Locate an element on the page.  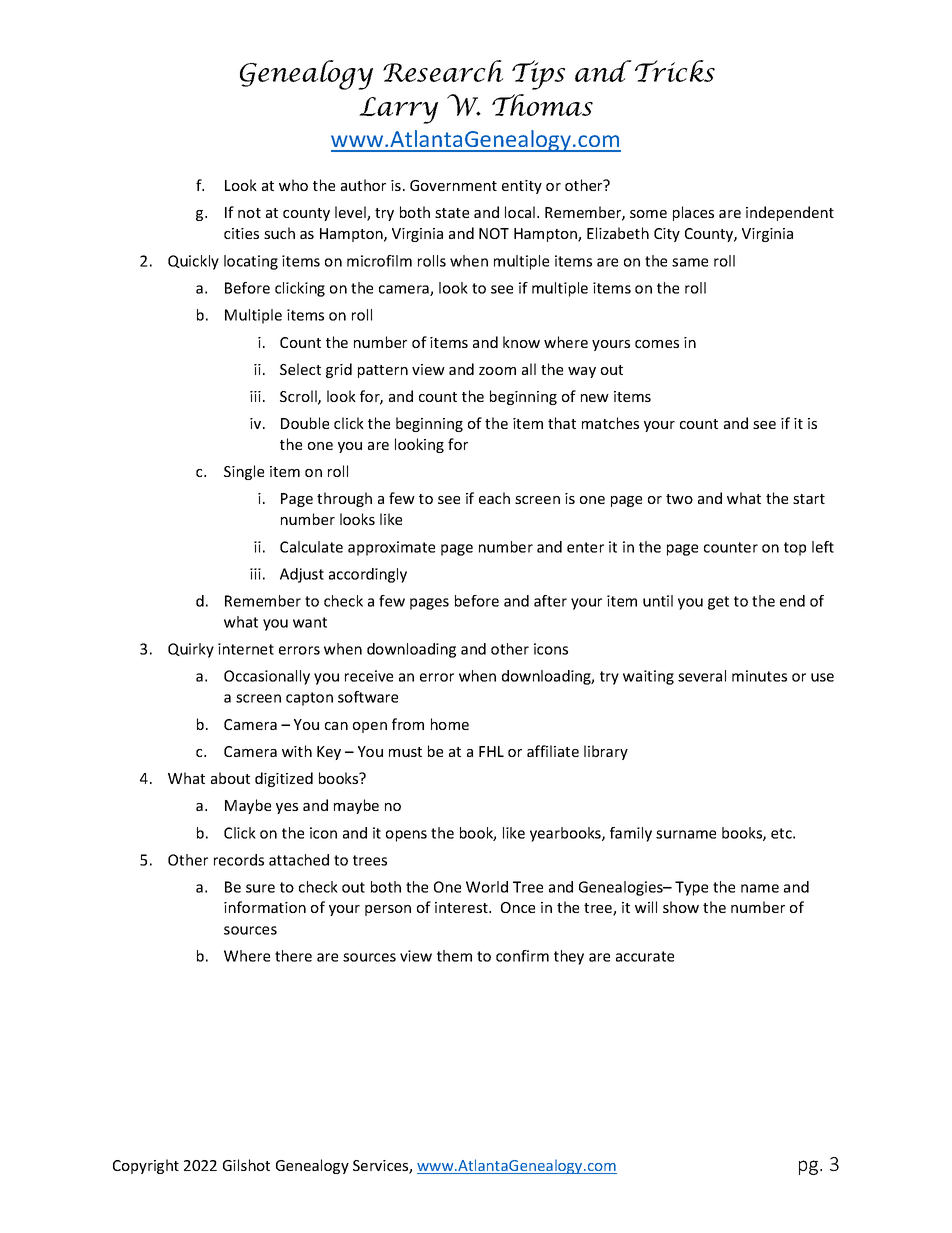
locating is located at coordinates (251, 262).
